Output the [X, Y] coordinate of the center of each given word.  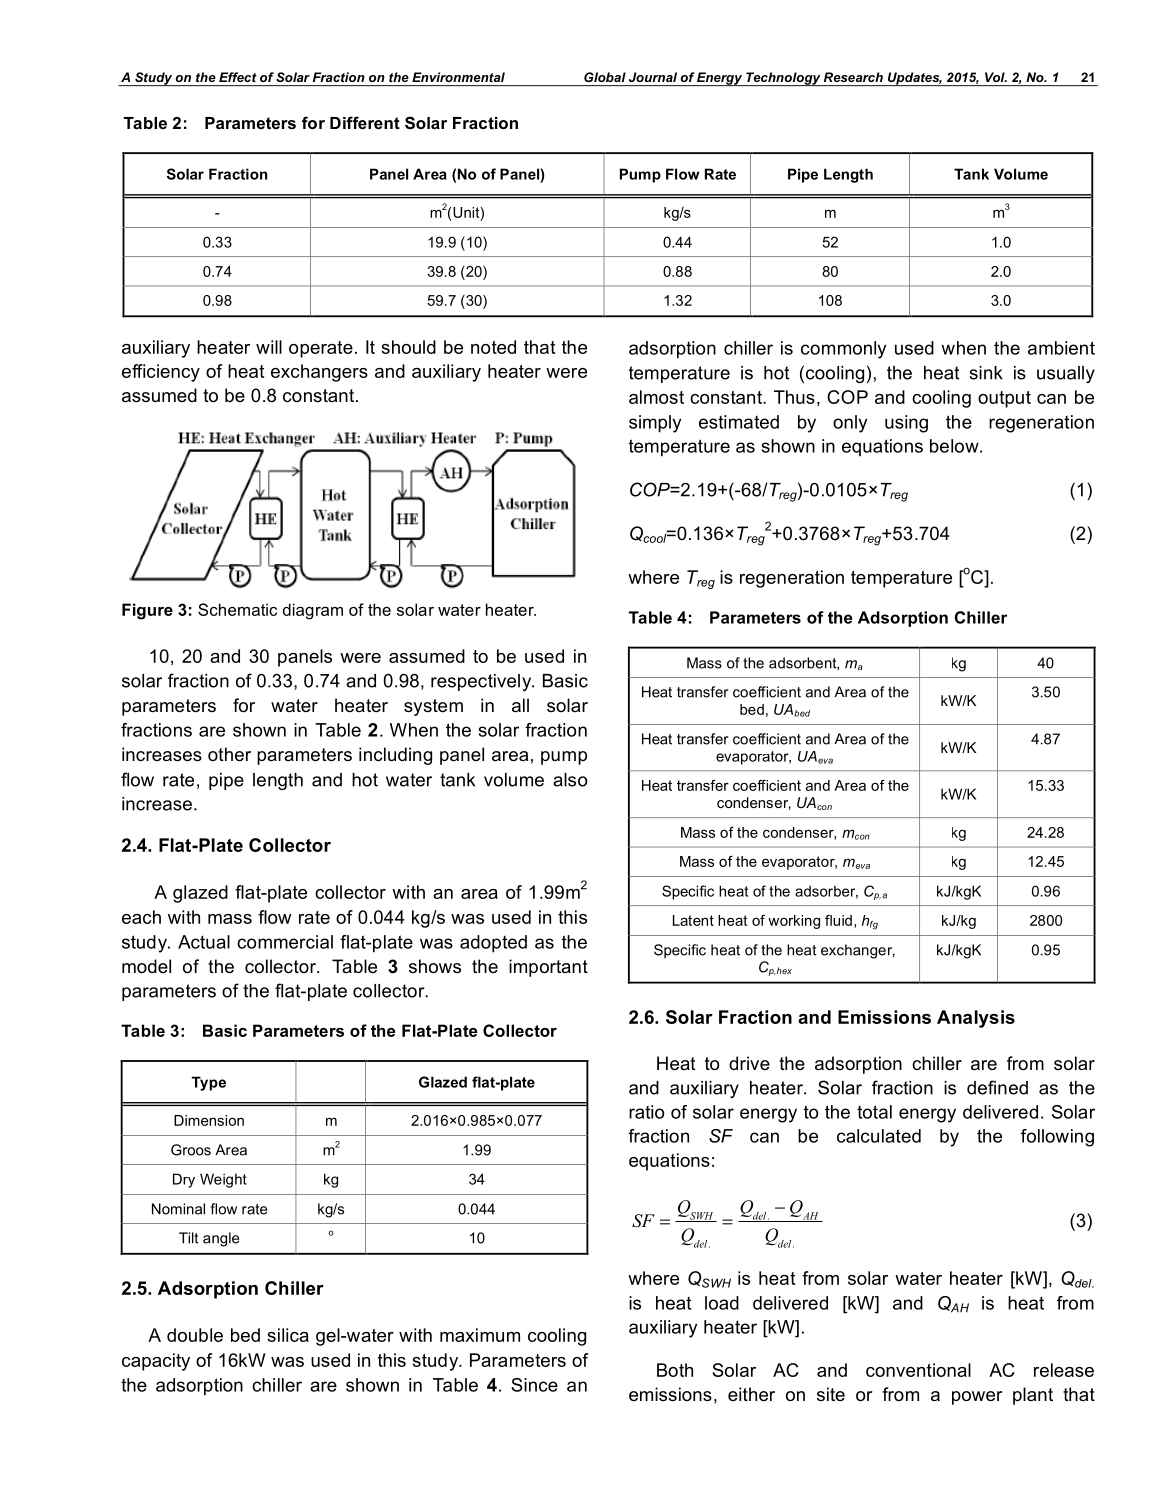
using [906, 424]
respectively [482, 682]
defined [997, 1087]
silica [288, 1335]
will [269, 347]
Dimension [209, 1120]
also [570, 780]
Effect [238, 77]
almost [656, 397]
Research [853, 77]
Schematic [237, 609]
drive [749, 1063]
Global [605, 77]
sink [986, 373]
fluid [838, 920]
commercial [285, 942]
